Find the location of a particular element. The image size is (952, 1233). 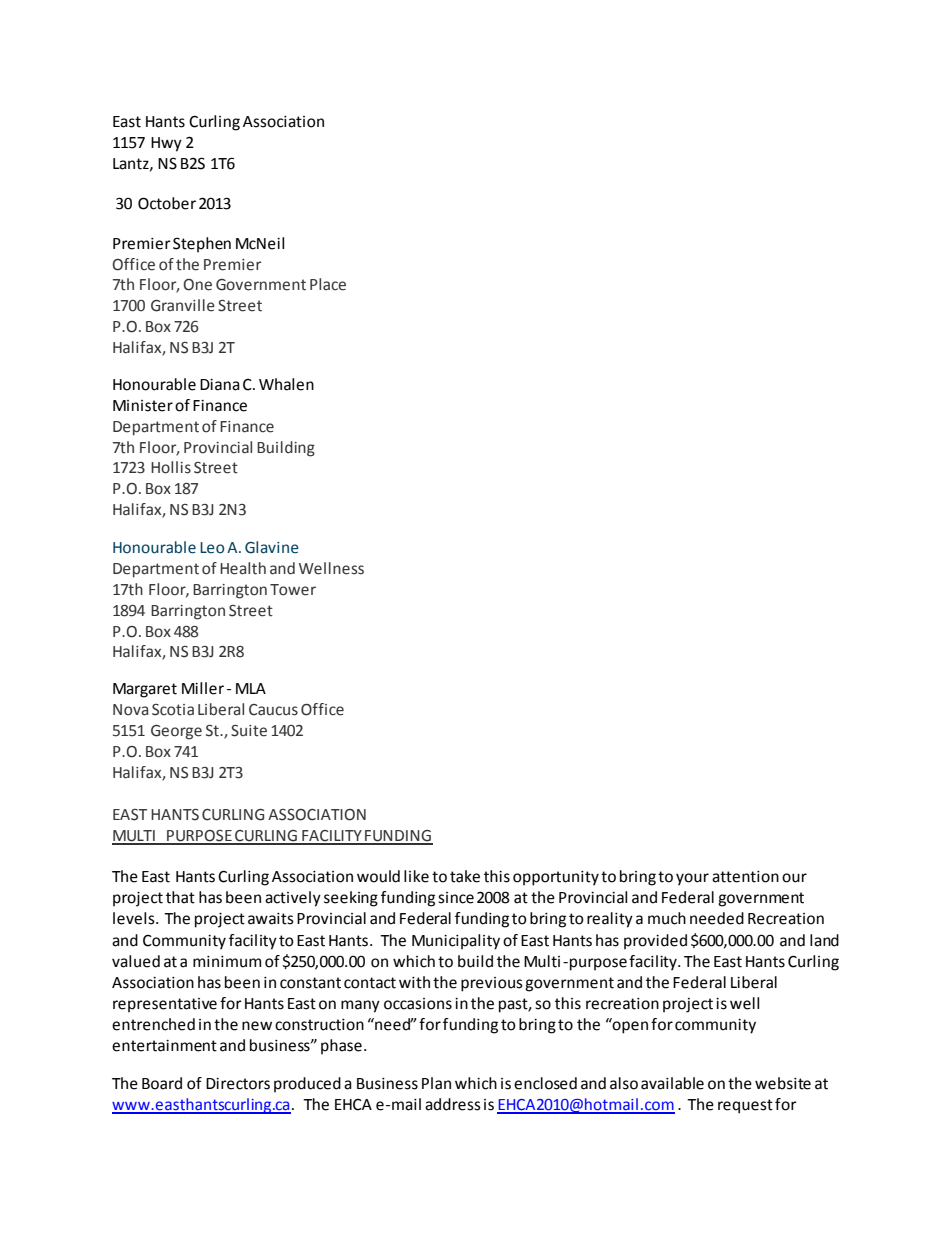

Diana is located at coordinates (220, 385).
